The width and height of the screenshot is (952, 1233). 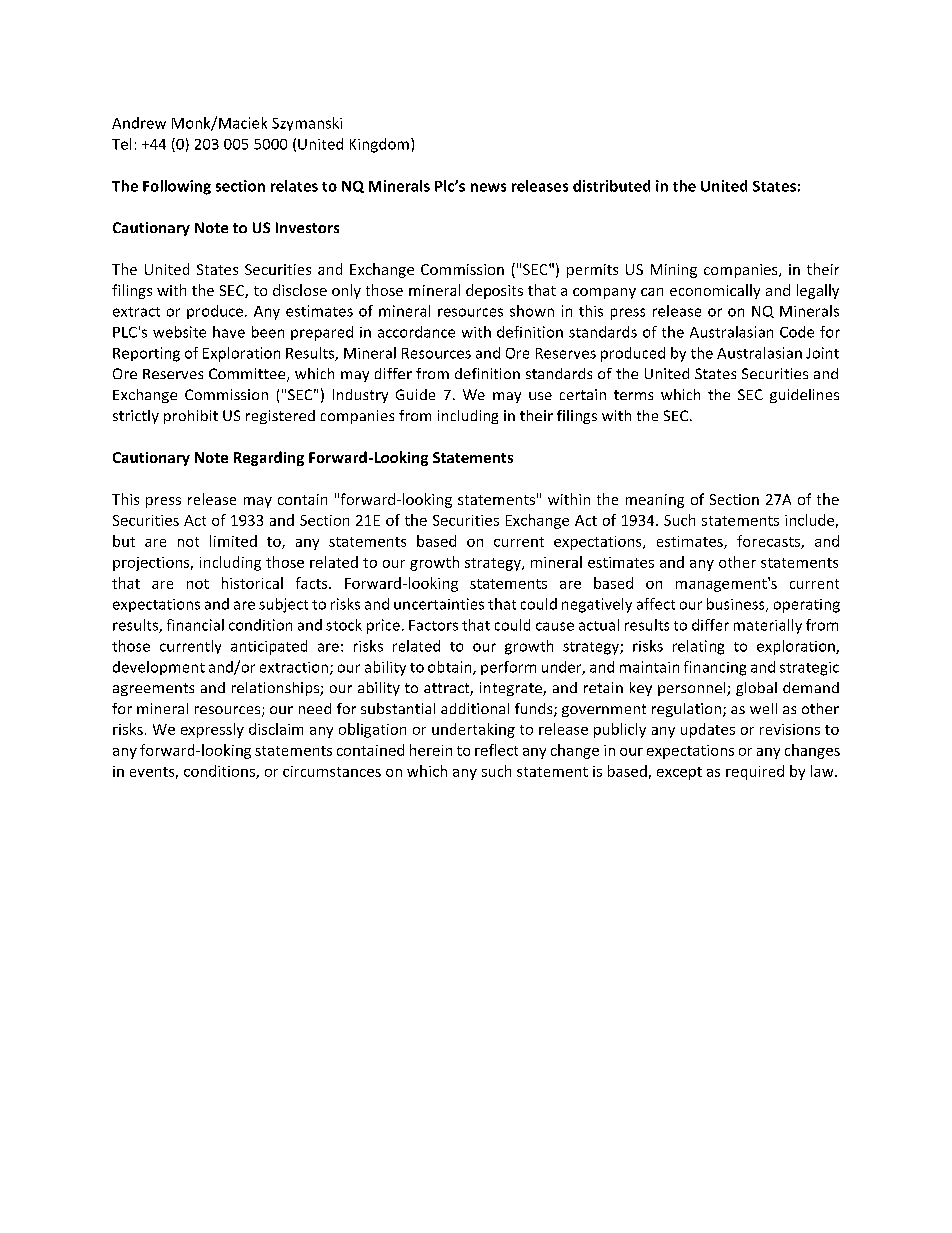 What do you see at coordinates (755, 772) in the screenshot?
I see `required` at bounding box center [755, 772].
